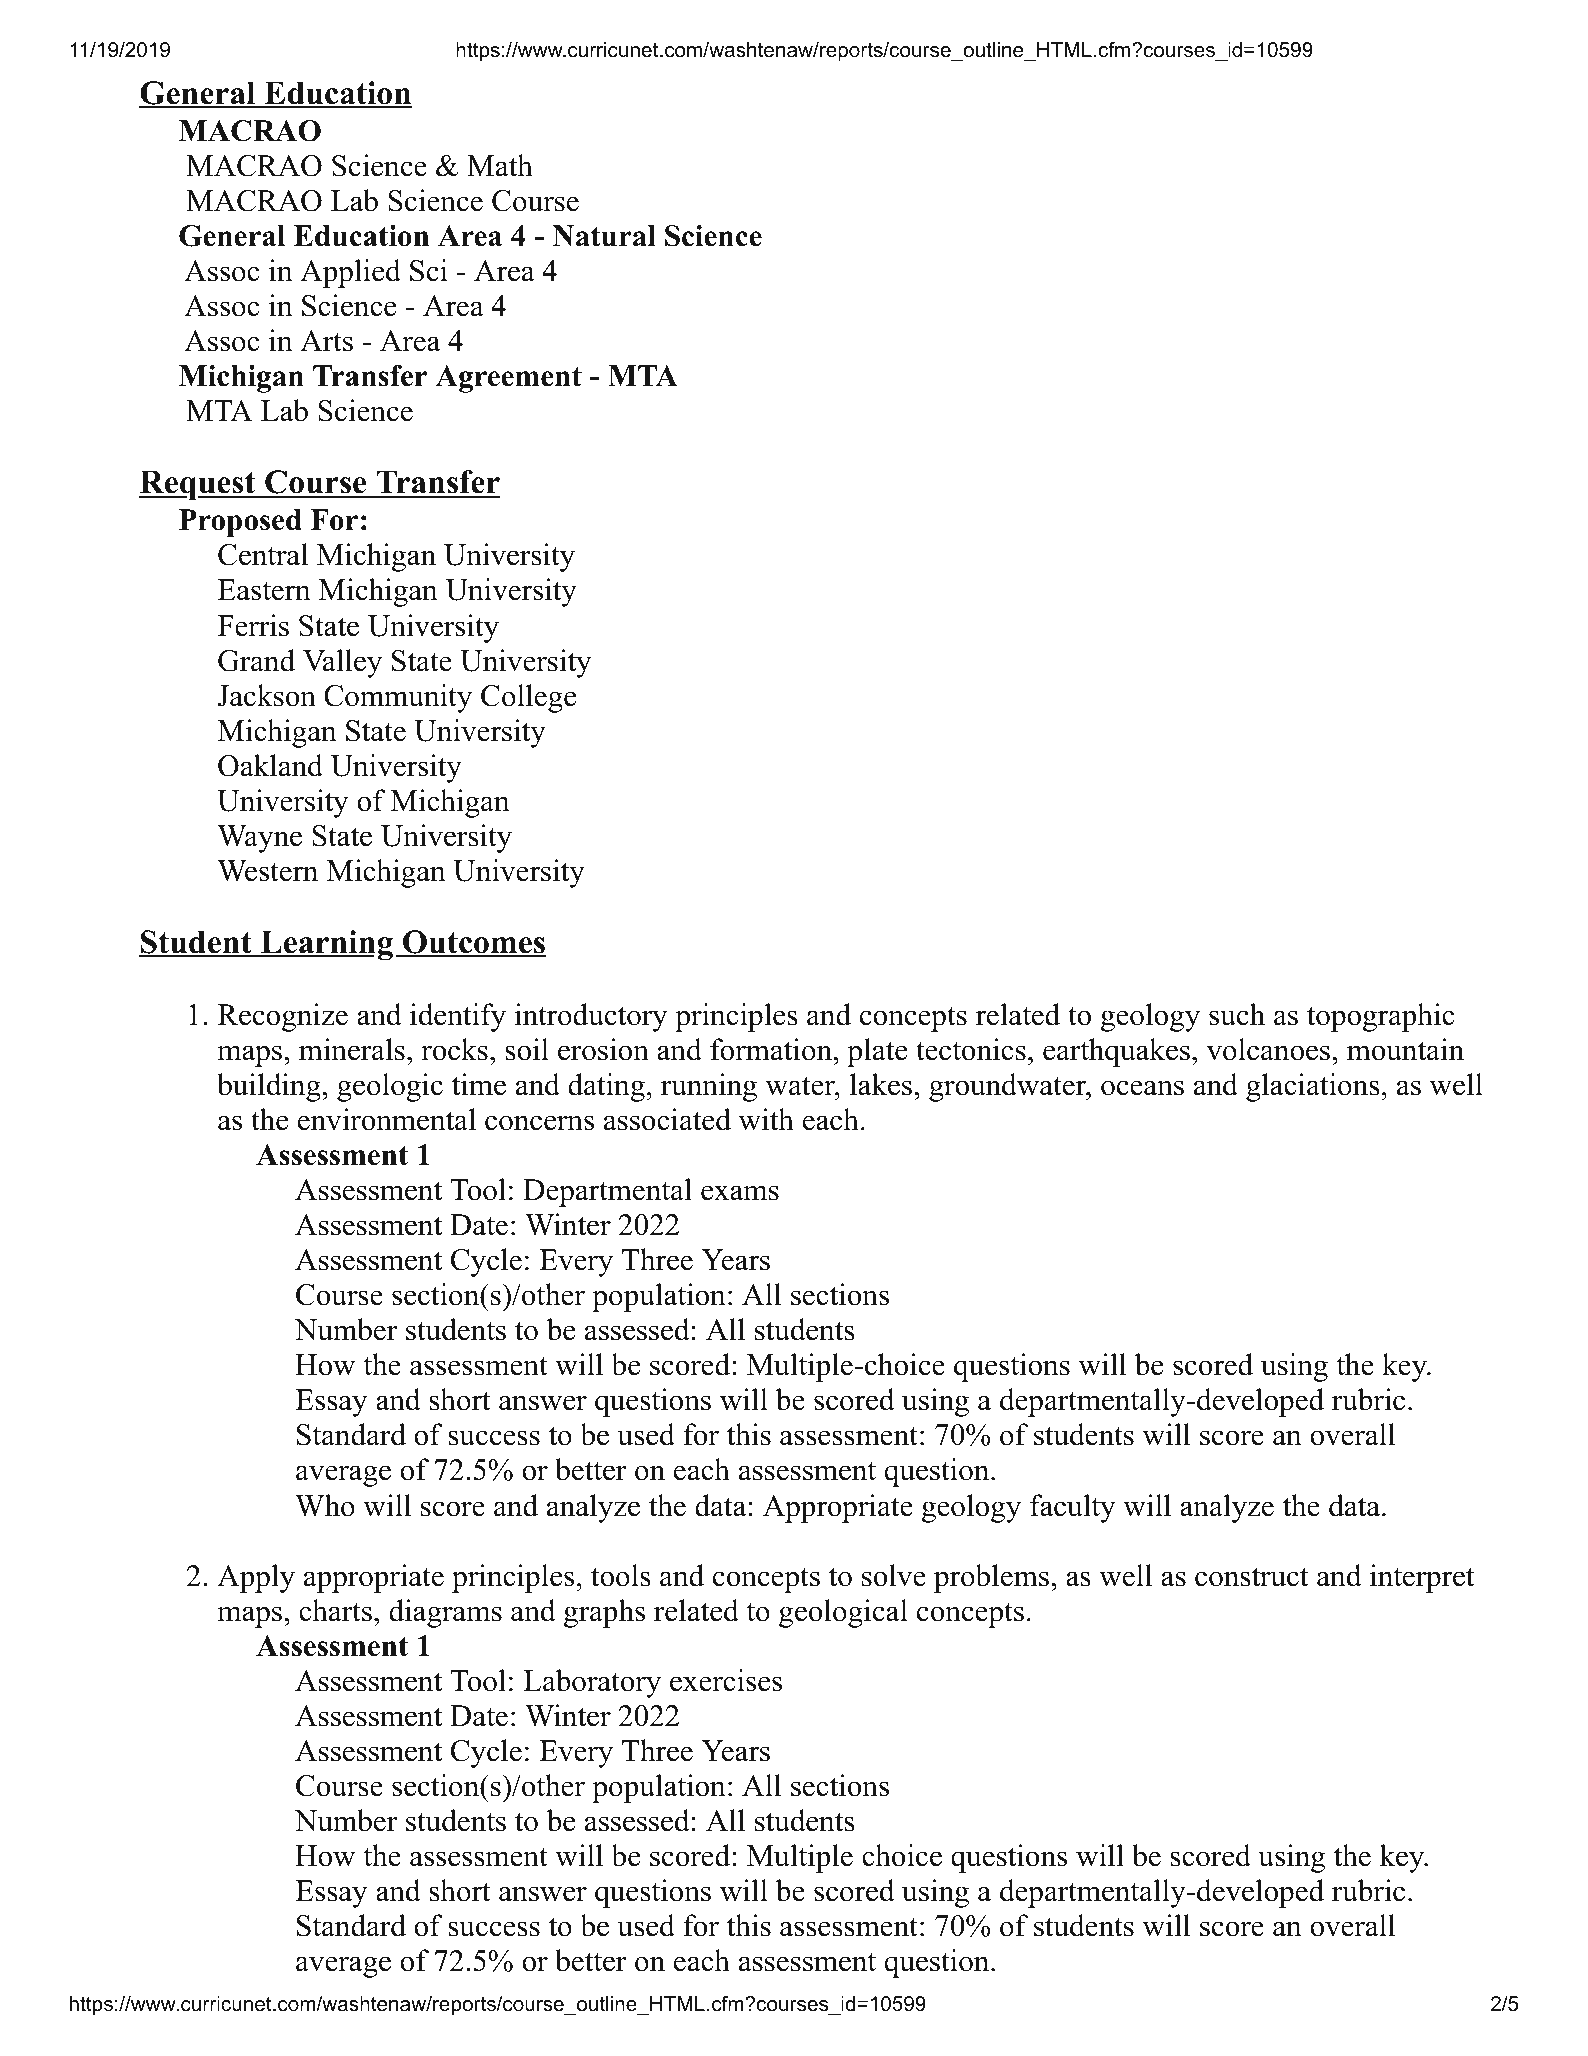 The image size is (1588, 2056). Describe the element at coordinates (500, 165) in the screenshot. I see `Math` at that location.
